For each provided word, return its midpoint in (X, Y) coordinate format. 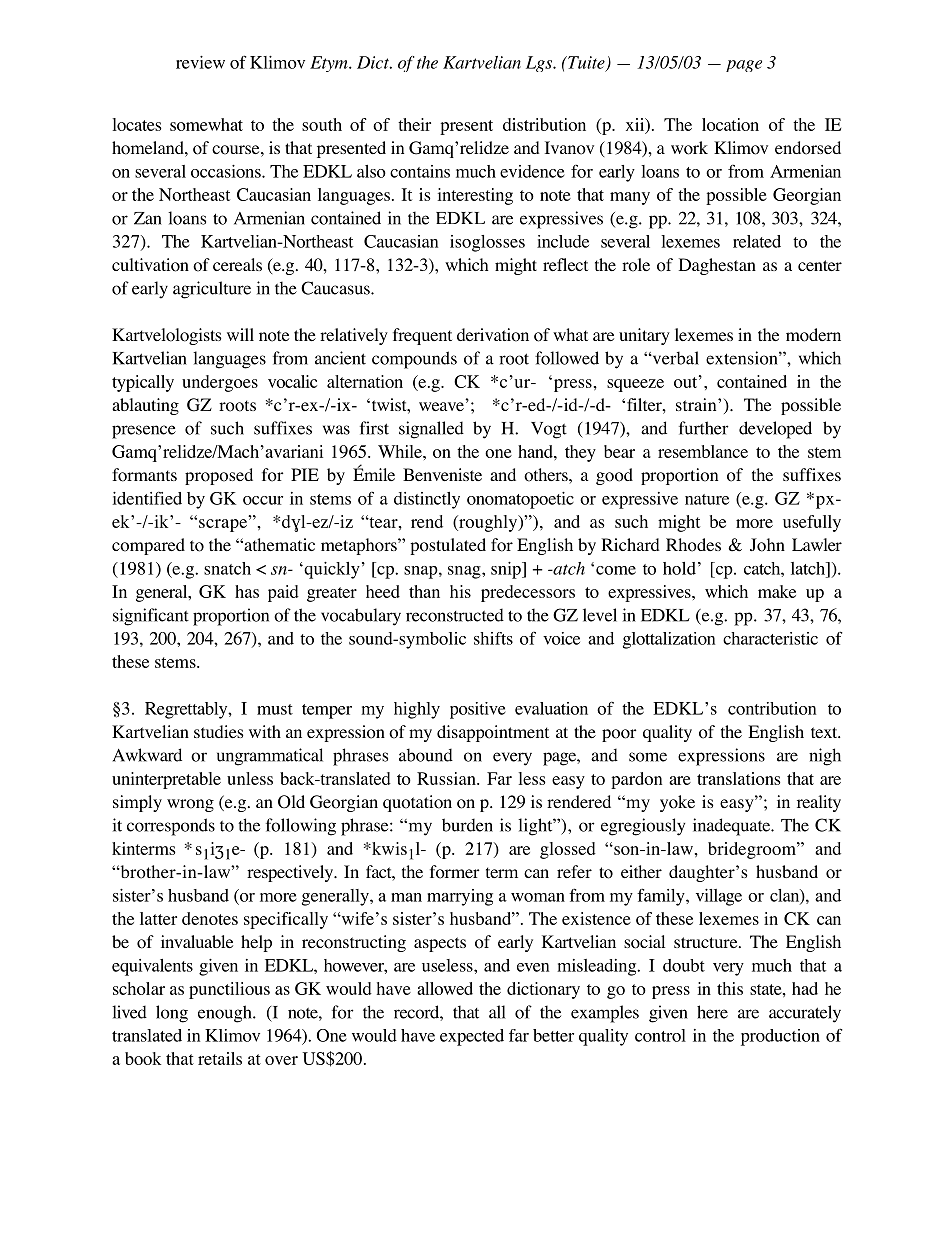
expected (472, 1037)
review (200, 62)
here (712, 1012)
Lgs (540, 64)
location (730, 124)
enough (226, 1014)
